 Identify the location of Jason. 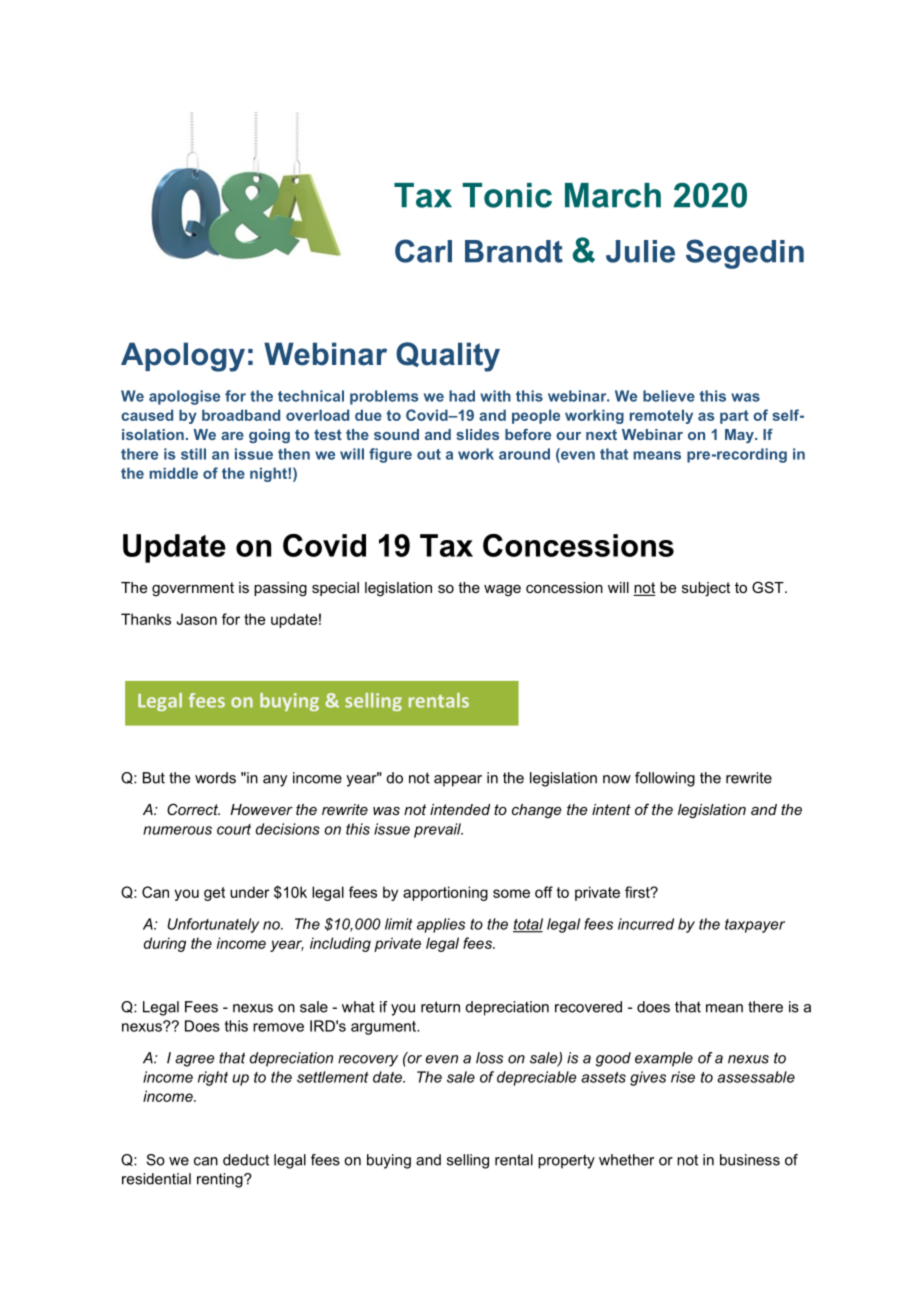
(196, 619).
